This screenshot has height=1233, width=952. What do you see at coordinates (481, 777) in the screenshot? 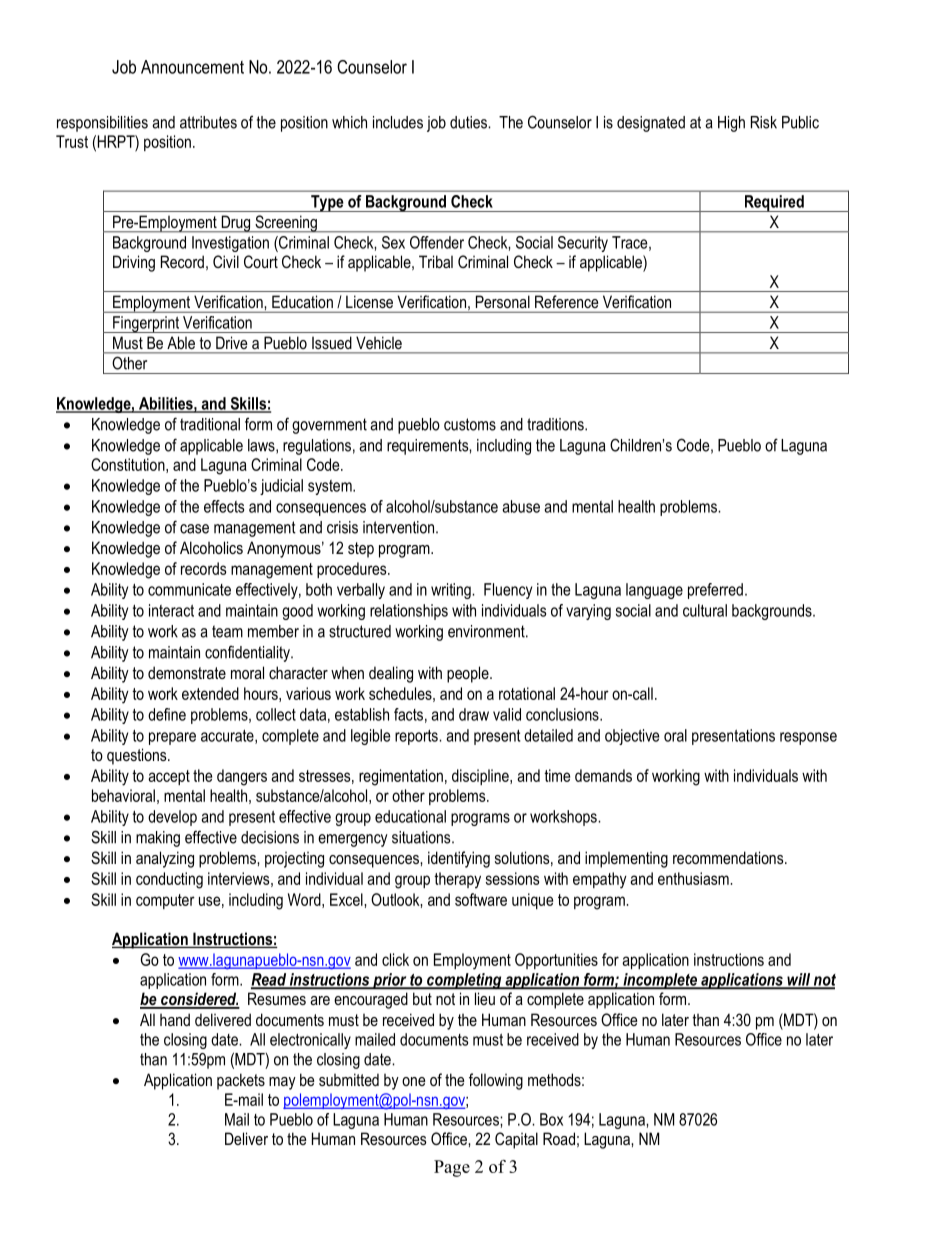
I see `discipline` at bounding box center [481, 777].
